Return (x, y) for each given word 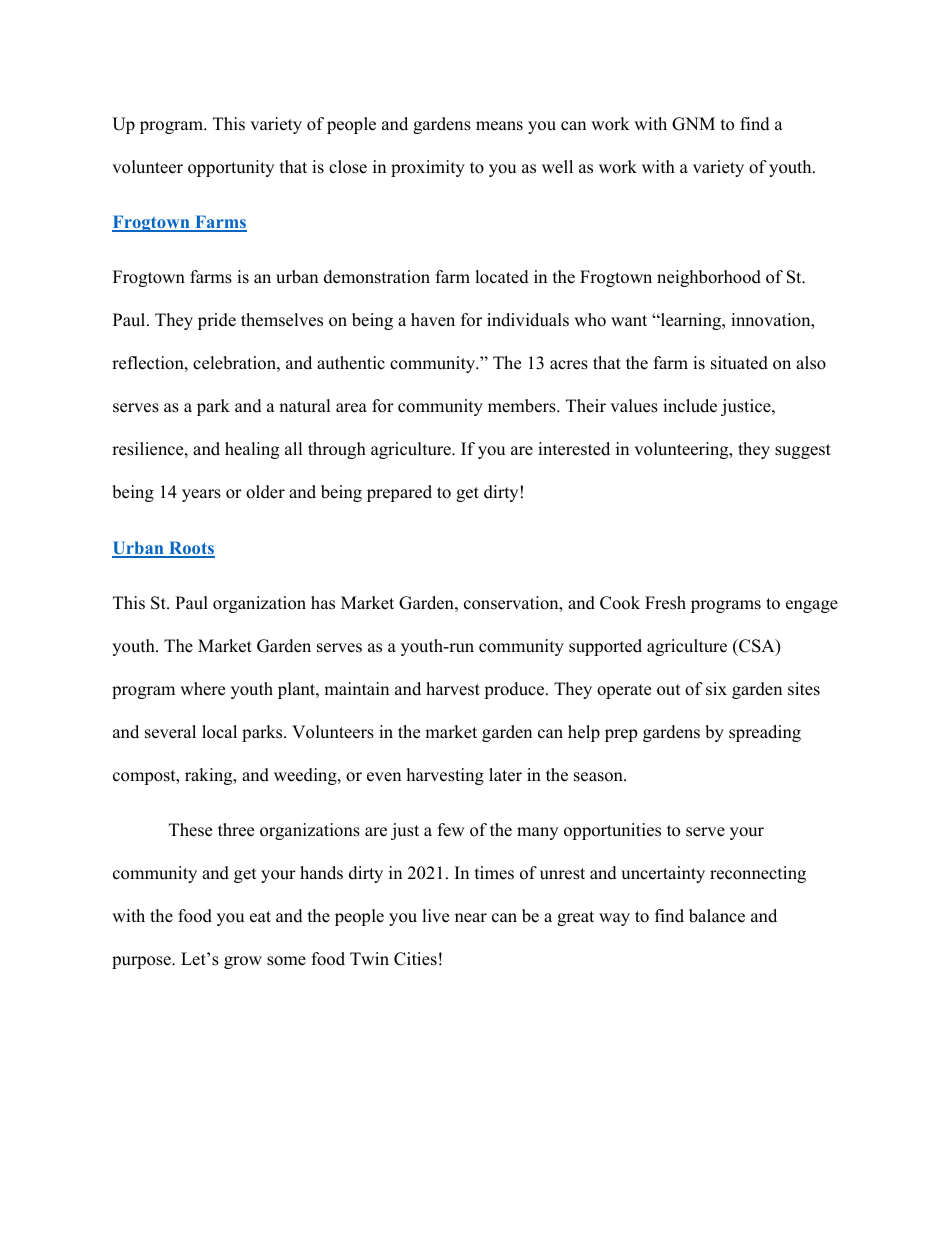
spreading (765, 733)
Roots (191, 549)
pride (217, 321)
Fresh (665, 603)
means (499, 126)
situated (739, 363)
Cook (620, 603)
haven (433, 320)
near (471, 918)
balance (717, 916)
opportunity (231, 168)
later (505, 775)
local (219, 732)
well (557, 167)
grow (243, 962)
